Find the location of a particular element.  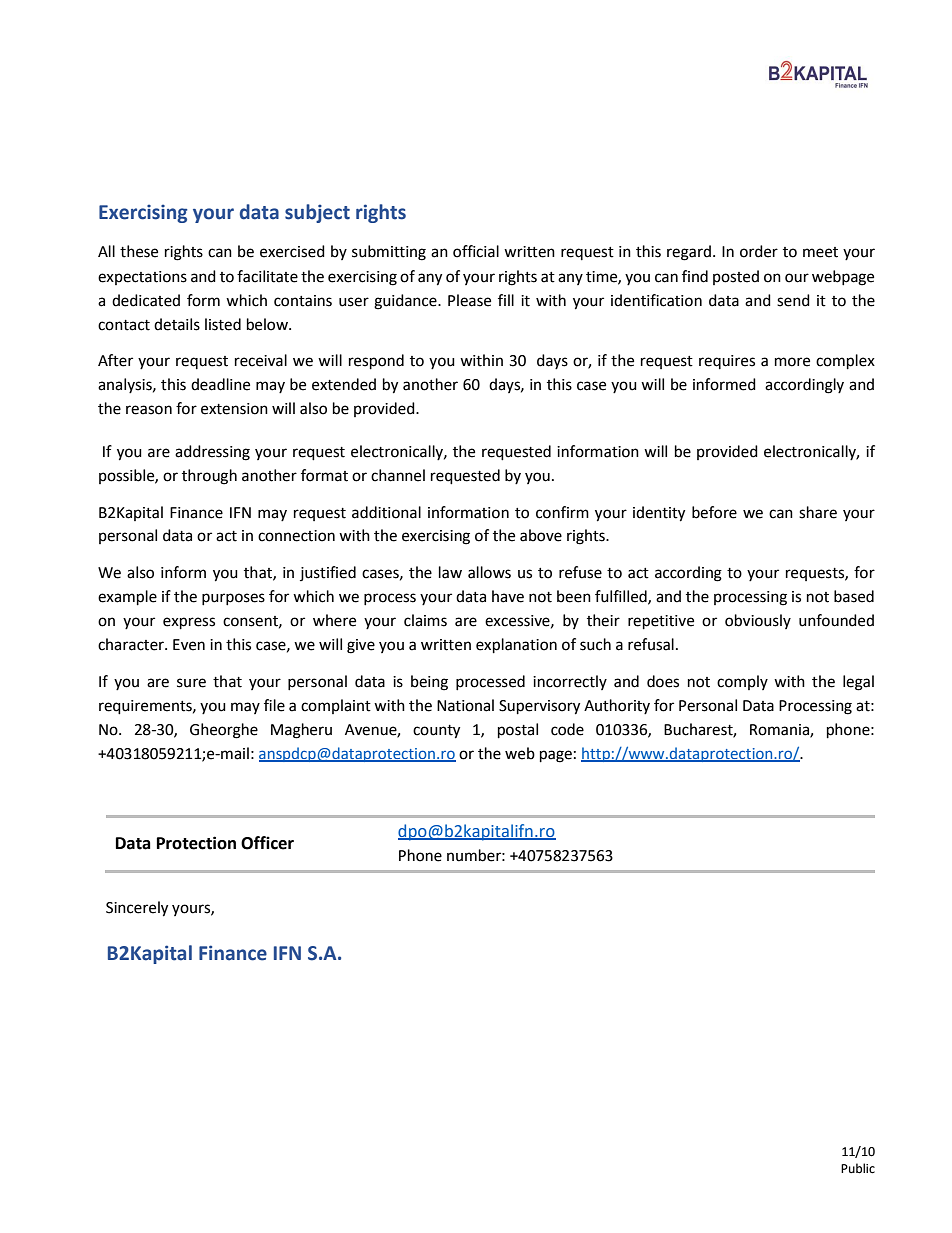

these is located at coordinates (139, 251).
